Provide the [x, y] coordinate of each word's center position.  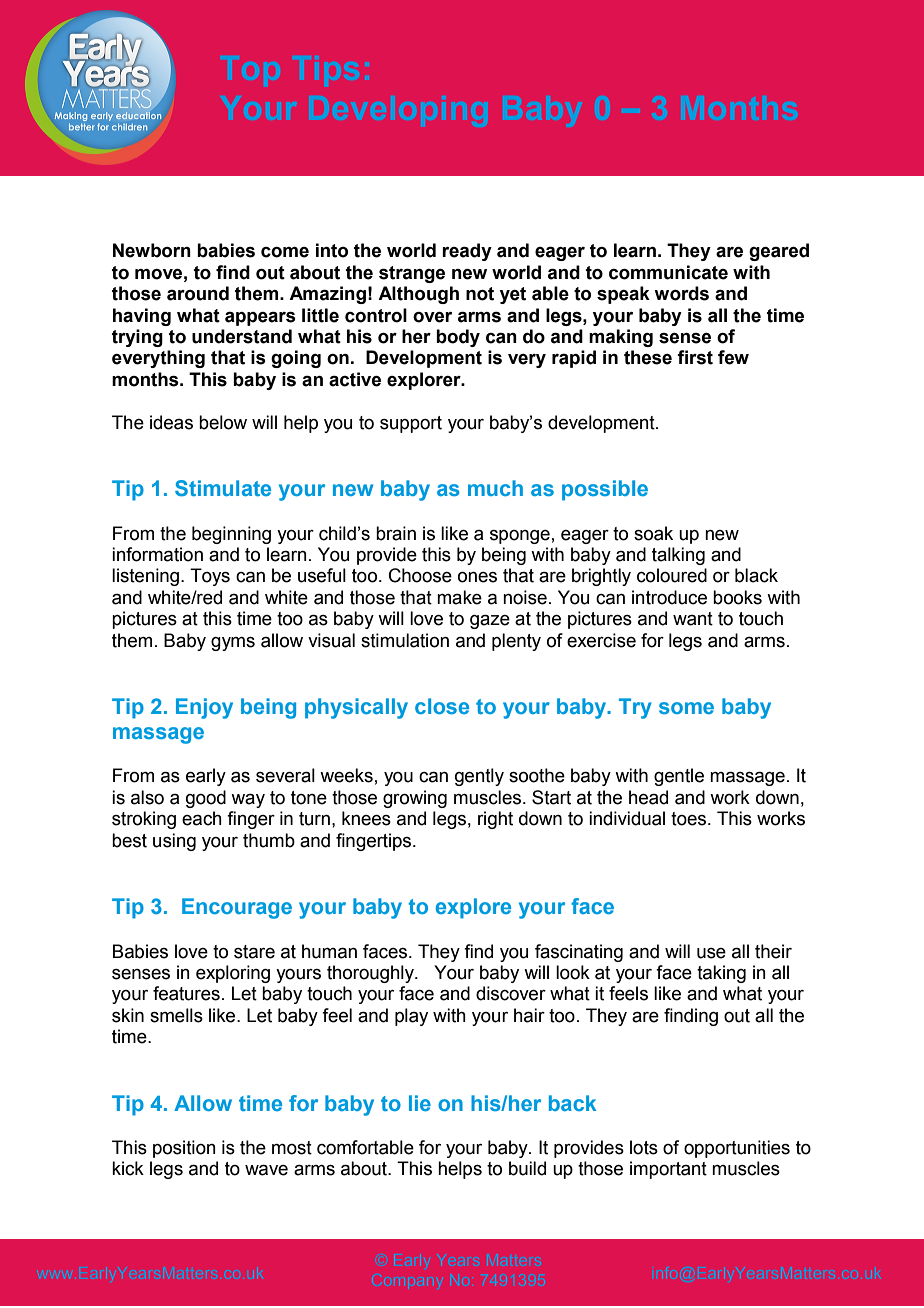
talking [678, 556]
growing [415, 799]
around [198, 293]
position [184, 1149]
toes [688, 819]
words [681, 293]
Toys [210, 577]
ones [477, 577]
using [174, 842]
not [480, 294]
